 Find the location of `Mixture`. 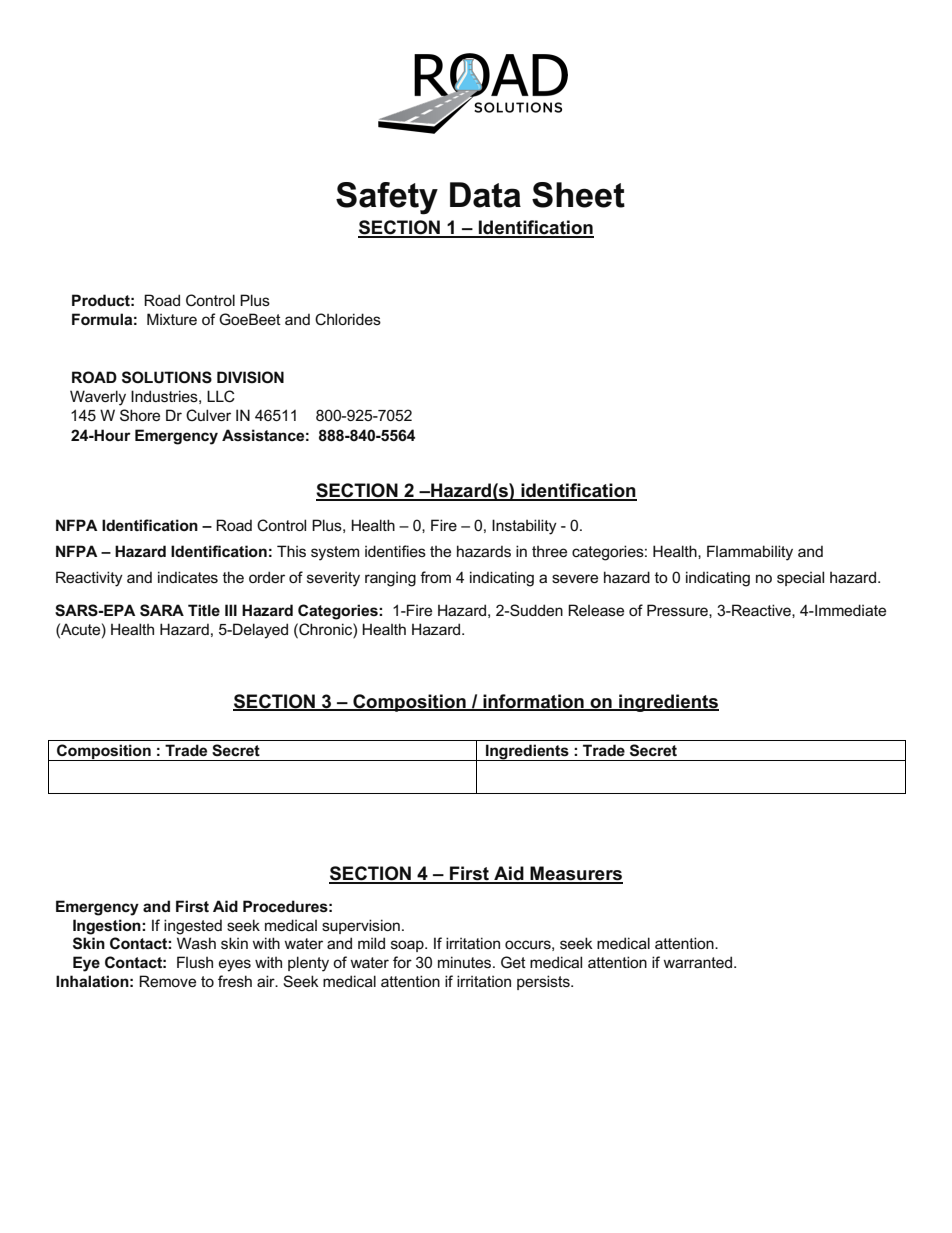

Mixture is located at coordinates (172, 319).
